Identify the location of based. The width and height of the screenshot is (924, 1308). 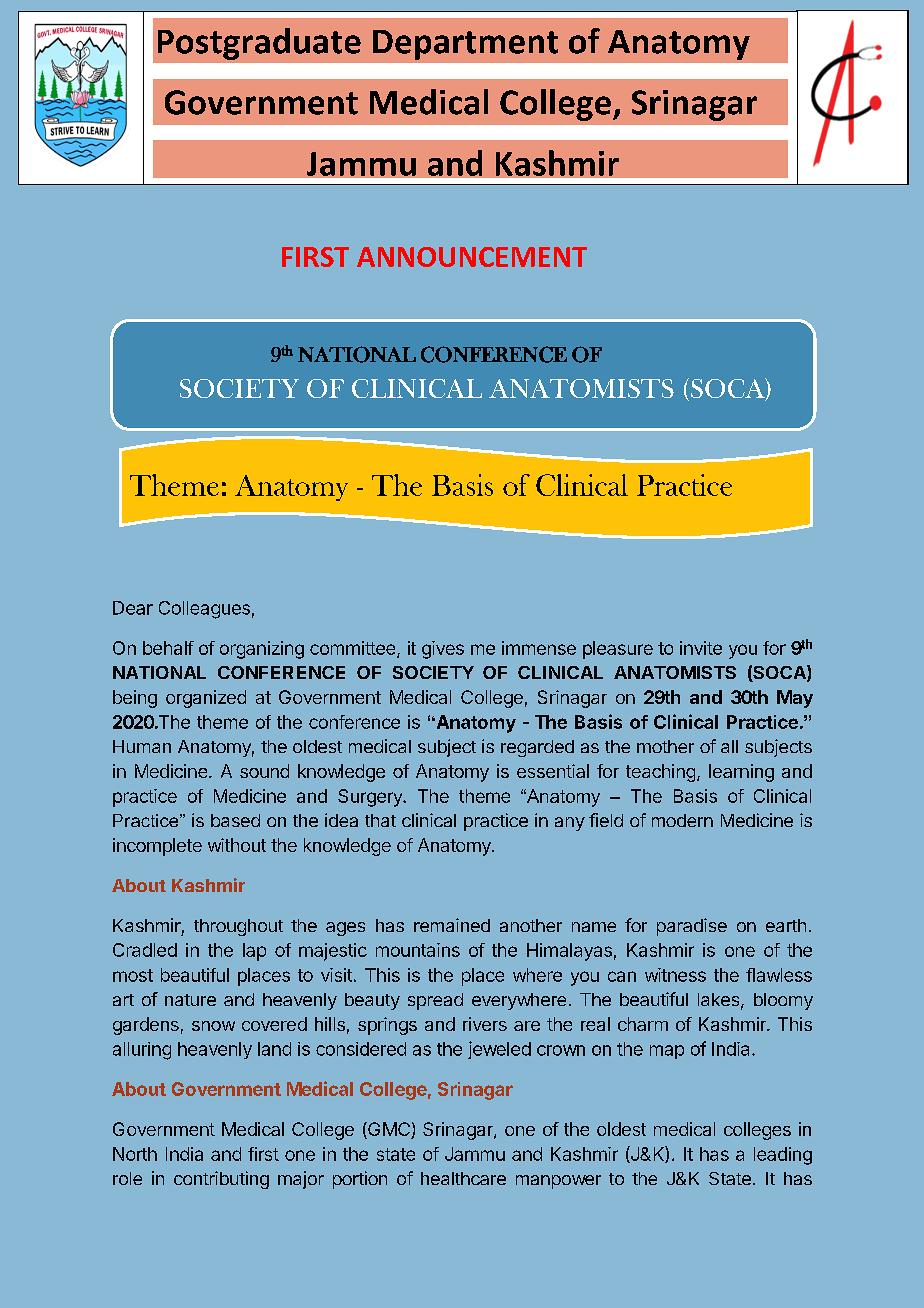
(235, 820).
